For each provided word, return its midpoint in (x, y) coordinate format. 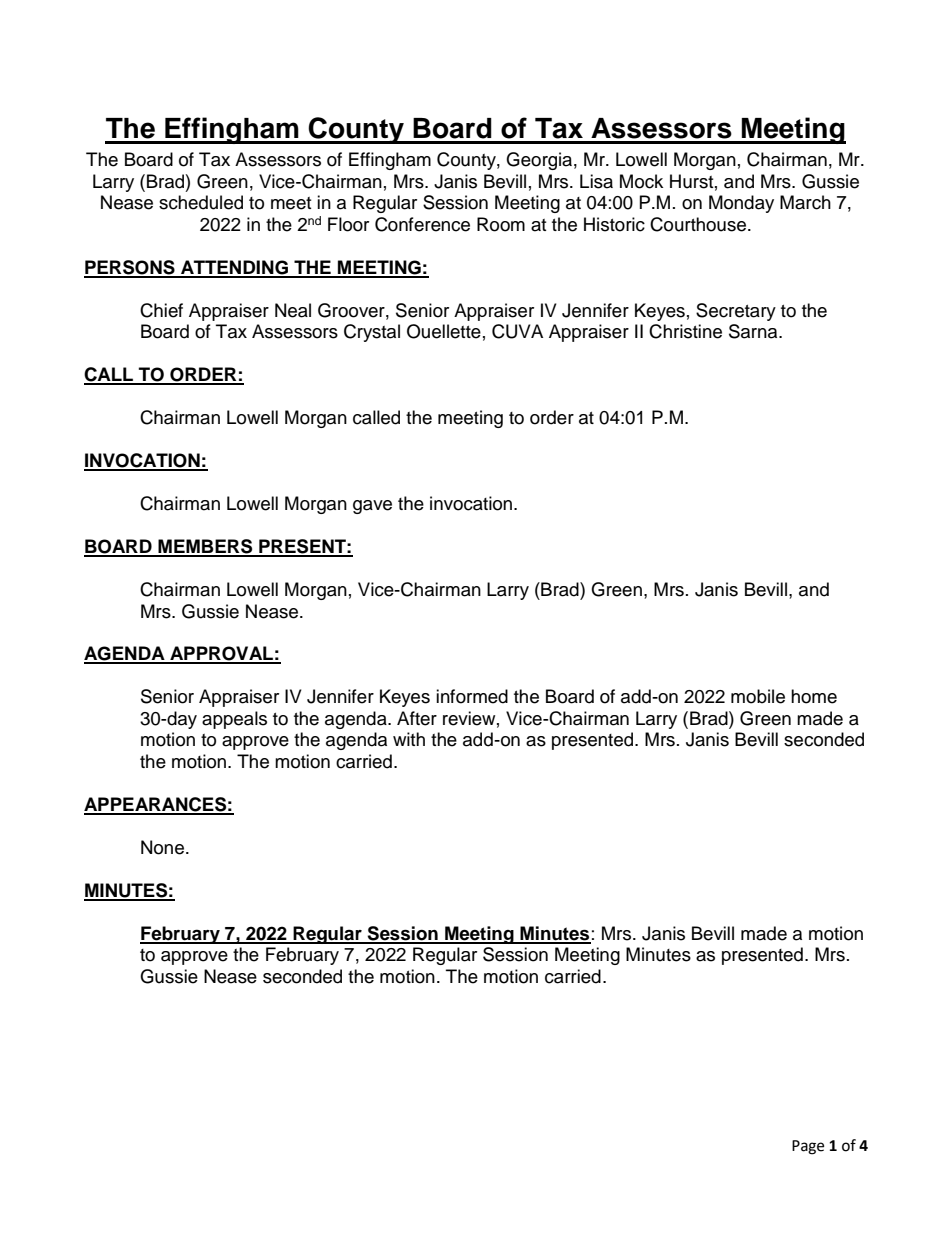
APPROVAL (221, 654)
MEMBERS (205, 547)
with (409, 739)
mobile (758, 696)
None (162, 847)
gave (372, 507)
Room (501, 224)
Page (808, 1147)
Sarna (754, 331)
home (814, 696)
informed (472, 696)
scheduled (201, 202)
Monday (741, 204)
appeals (234, 720)
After (417, 718)
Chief (161, 310)
